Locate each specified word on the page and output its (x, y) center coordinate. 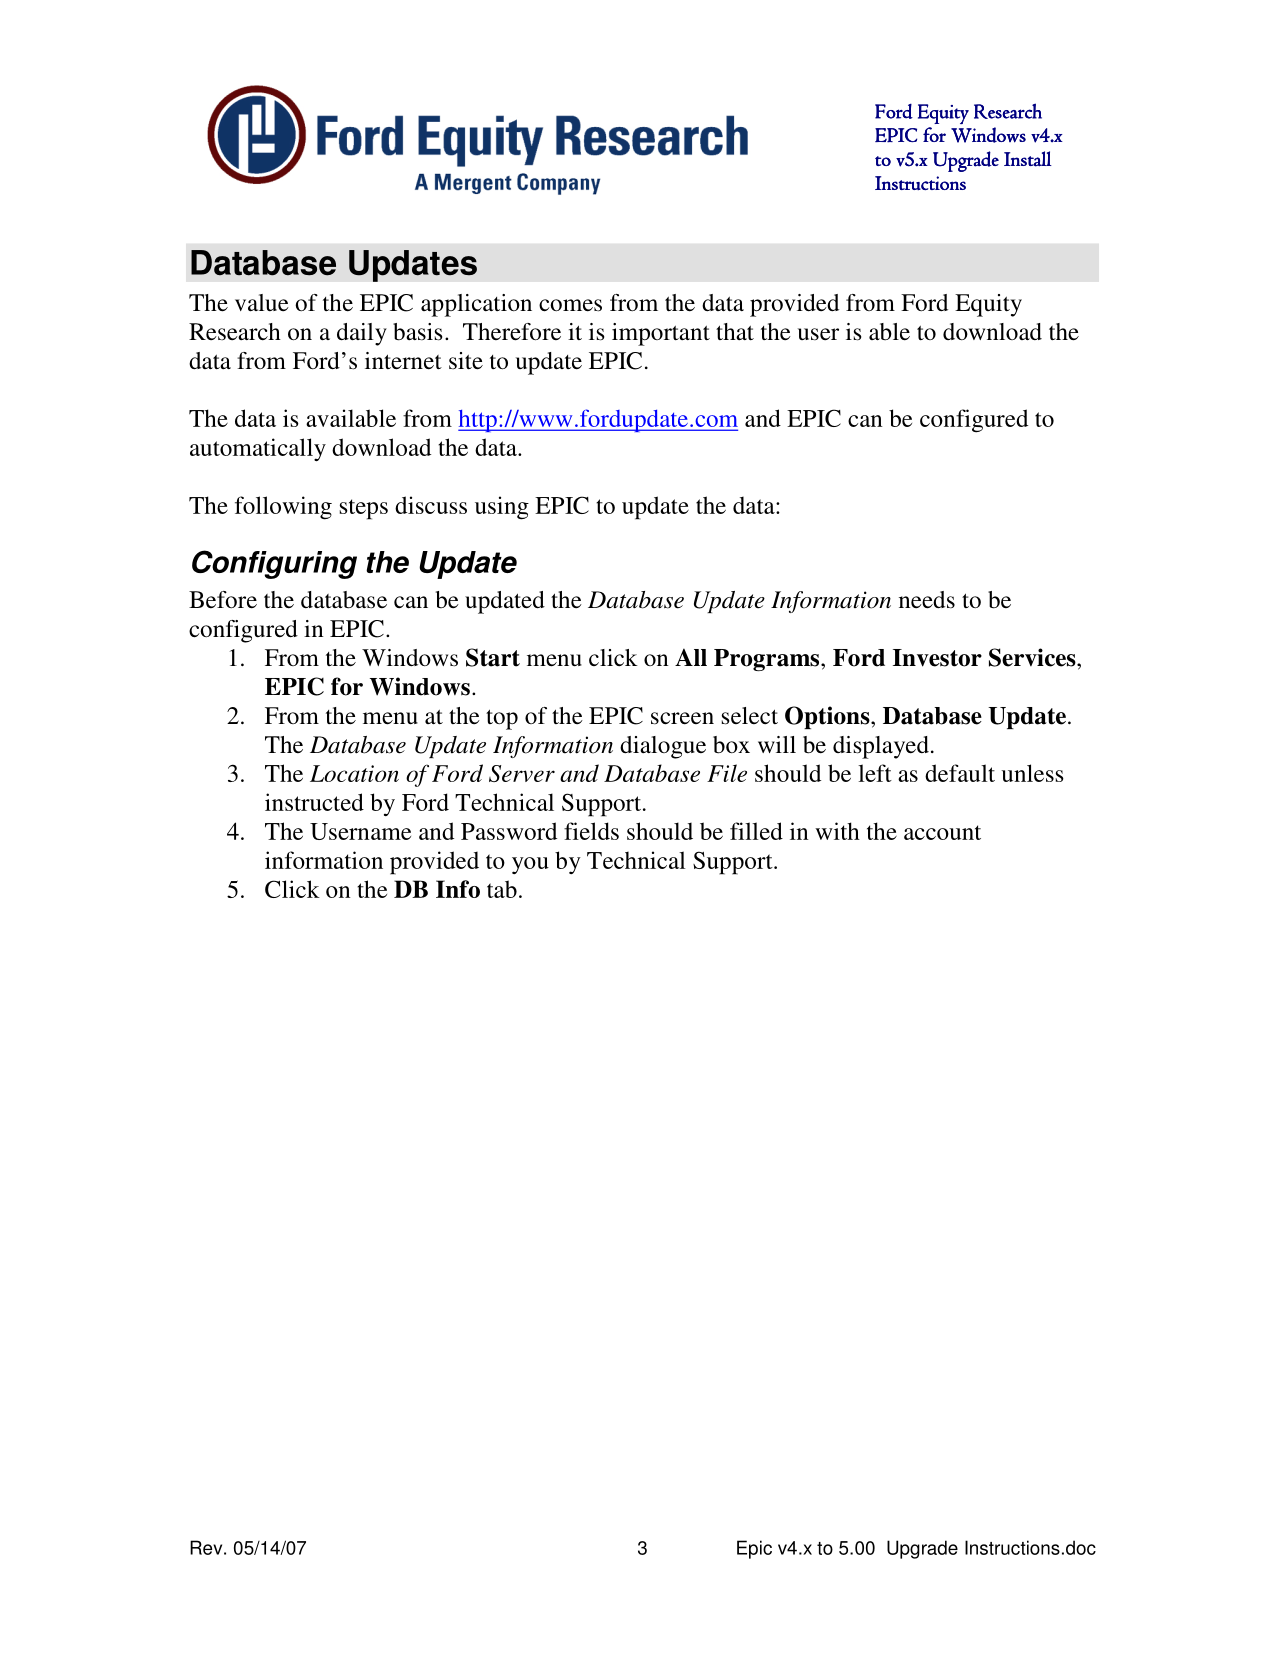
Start (493, 657)
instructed (314, 802)
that (735, 331)
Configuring (274, 564)
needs (927, 600)
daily (362, 334)
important (661, 334)
